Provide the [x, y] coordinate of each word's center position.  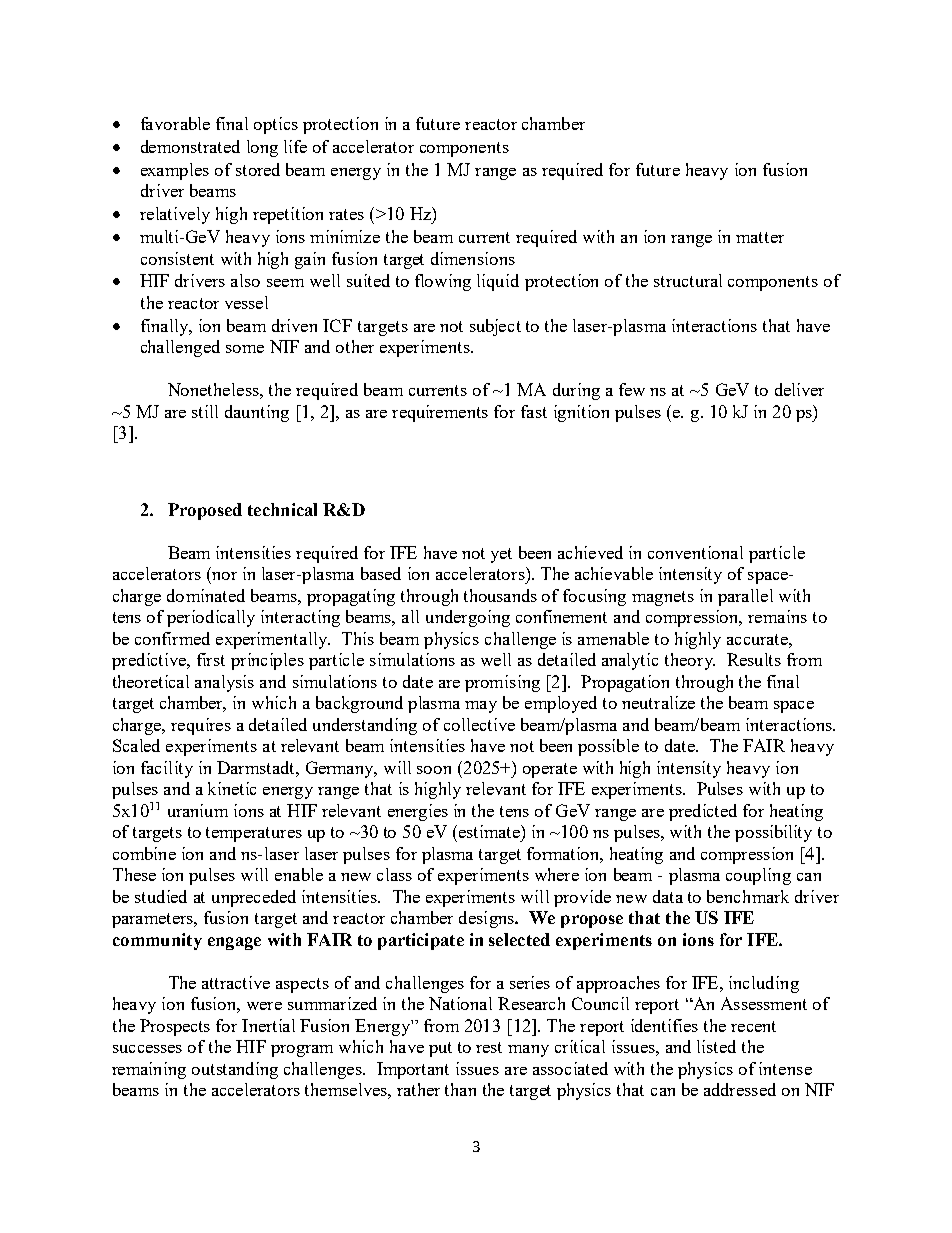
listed [716, 1046]
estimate [490, 831]
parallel [745, 597]
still [205, 411]
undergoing [468, 618]
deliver [799, 389]
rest [489, 1047]
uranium [198, 810]
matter [760, 237]
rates [346, 214]
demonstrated [190, 146]
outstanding [235, 1070]
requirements [440, 413]
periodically [211, 618]
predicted [703, 812]
